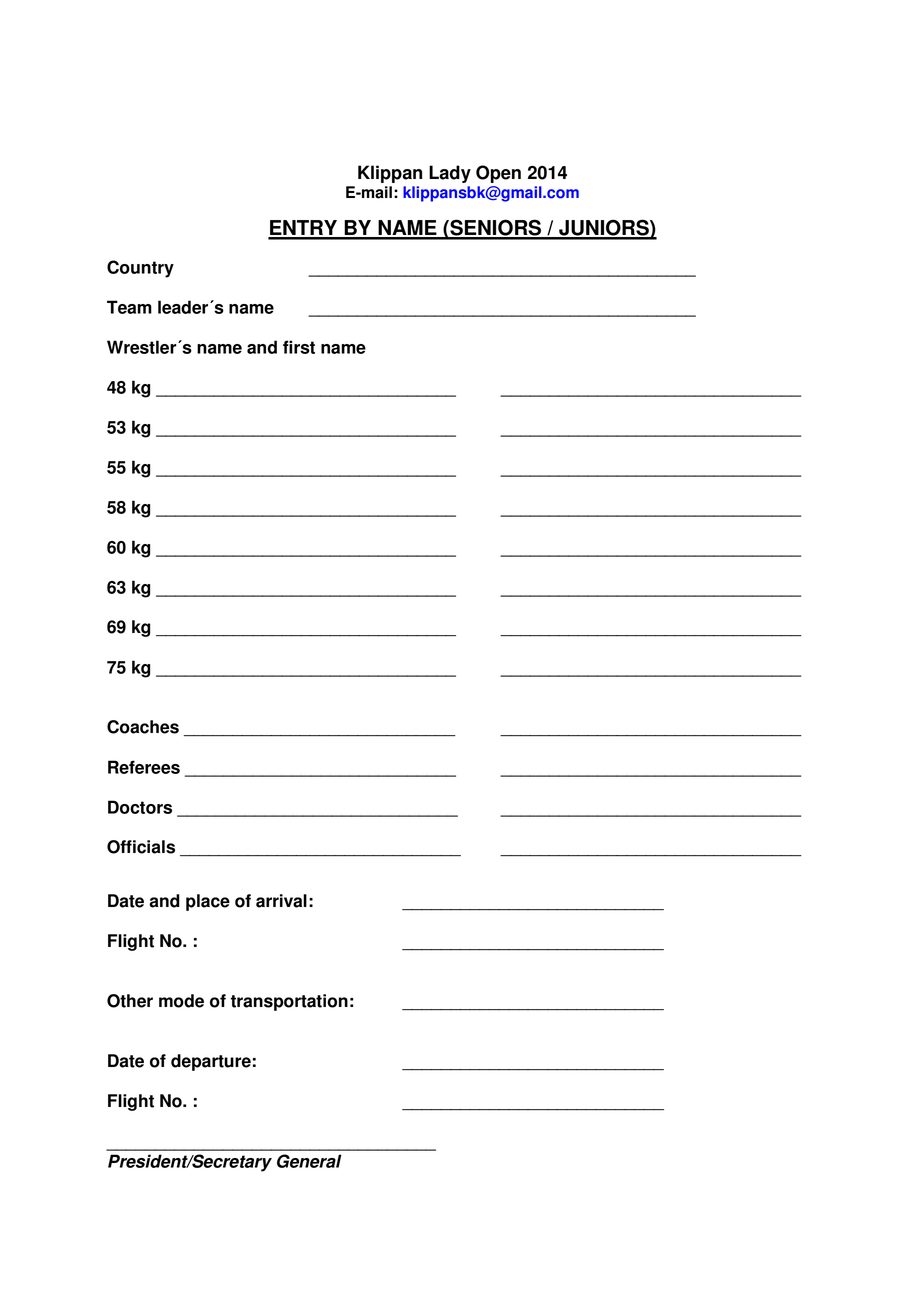 The height and width of the image is (1308, 924). What do you see at coordinates (289, 1002) in the image?
I see `transportation` at bounding box center [289, 1002].
